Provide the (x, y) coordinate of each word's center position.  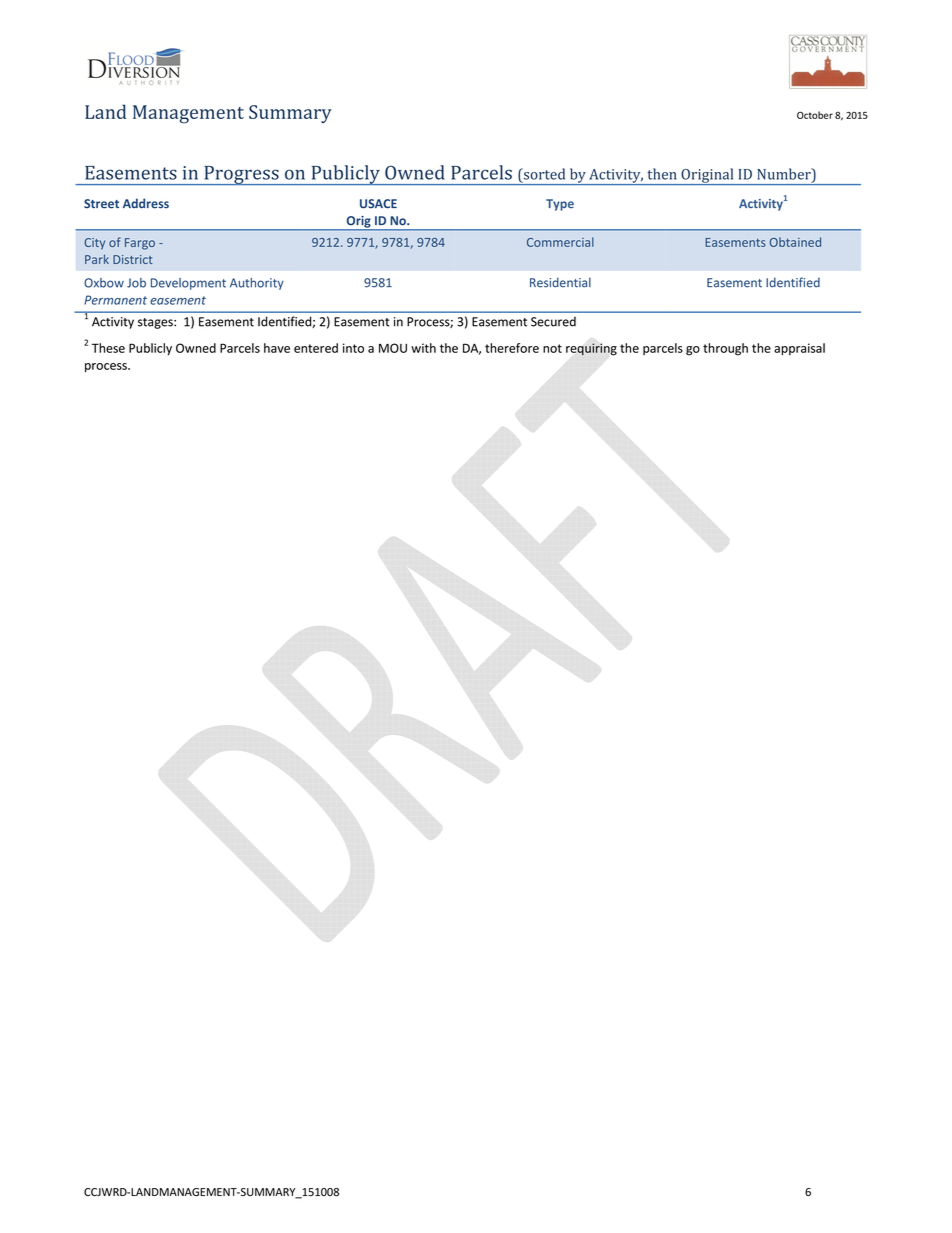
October (815, 115)
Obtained (795, 242)
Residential (560, 282)
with (423, 348)
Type (560, 205)
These (108, 348)
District (132, 259)
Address (146, 203)
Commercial (560, 242)
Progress (241, 175)
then (662, 174)
